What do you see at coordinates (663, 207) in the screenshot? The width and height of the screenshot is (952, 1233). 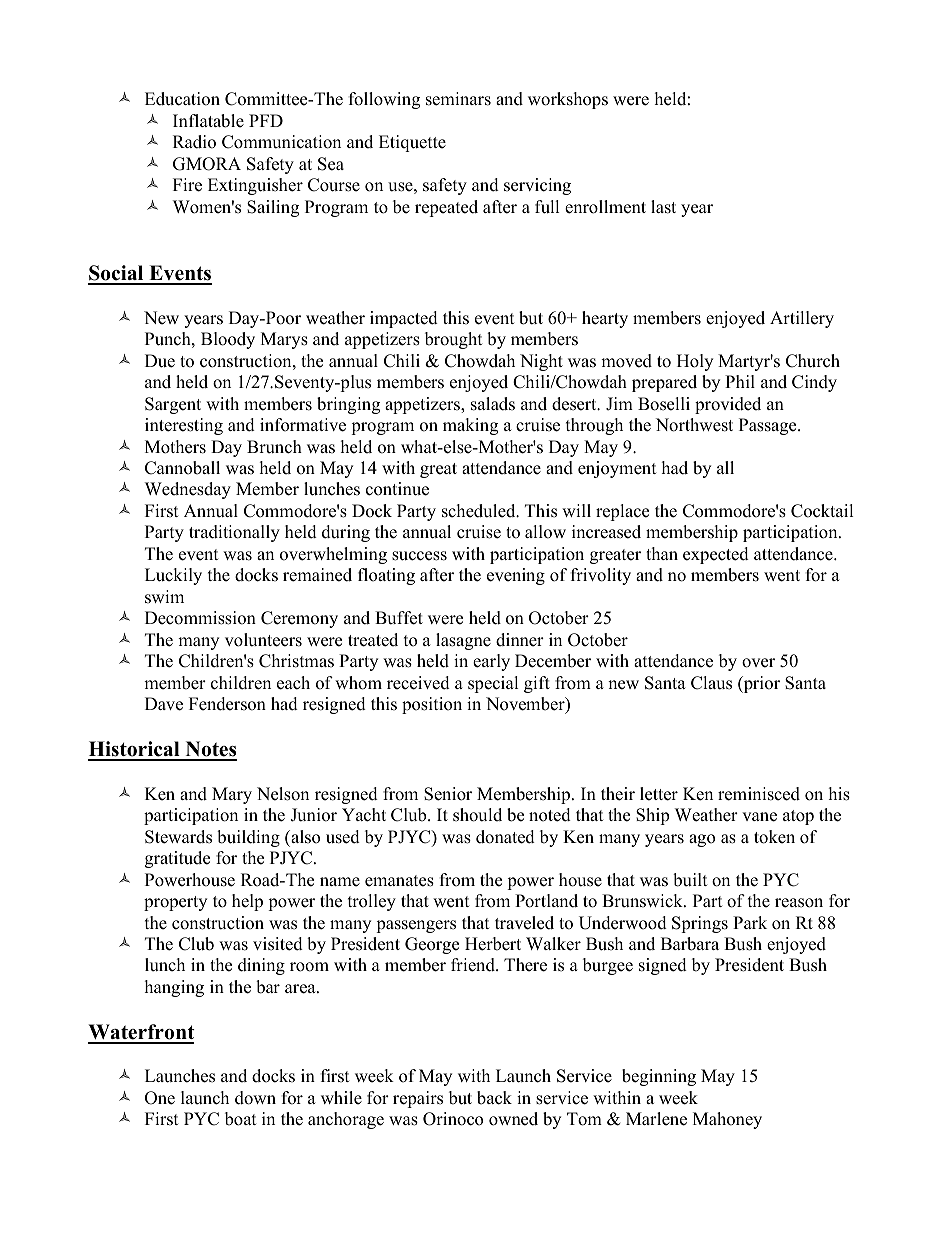 I see `last` at bounding box center [663, 207].
